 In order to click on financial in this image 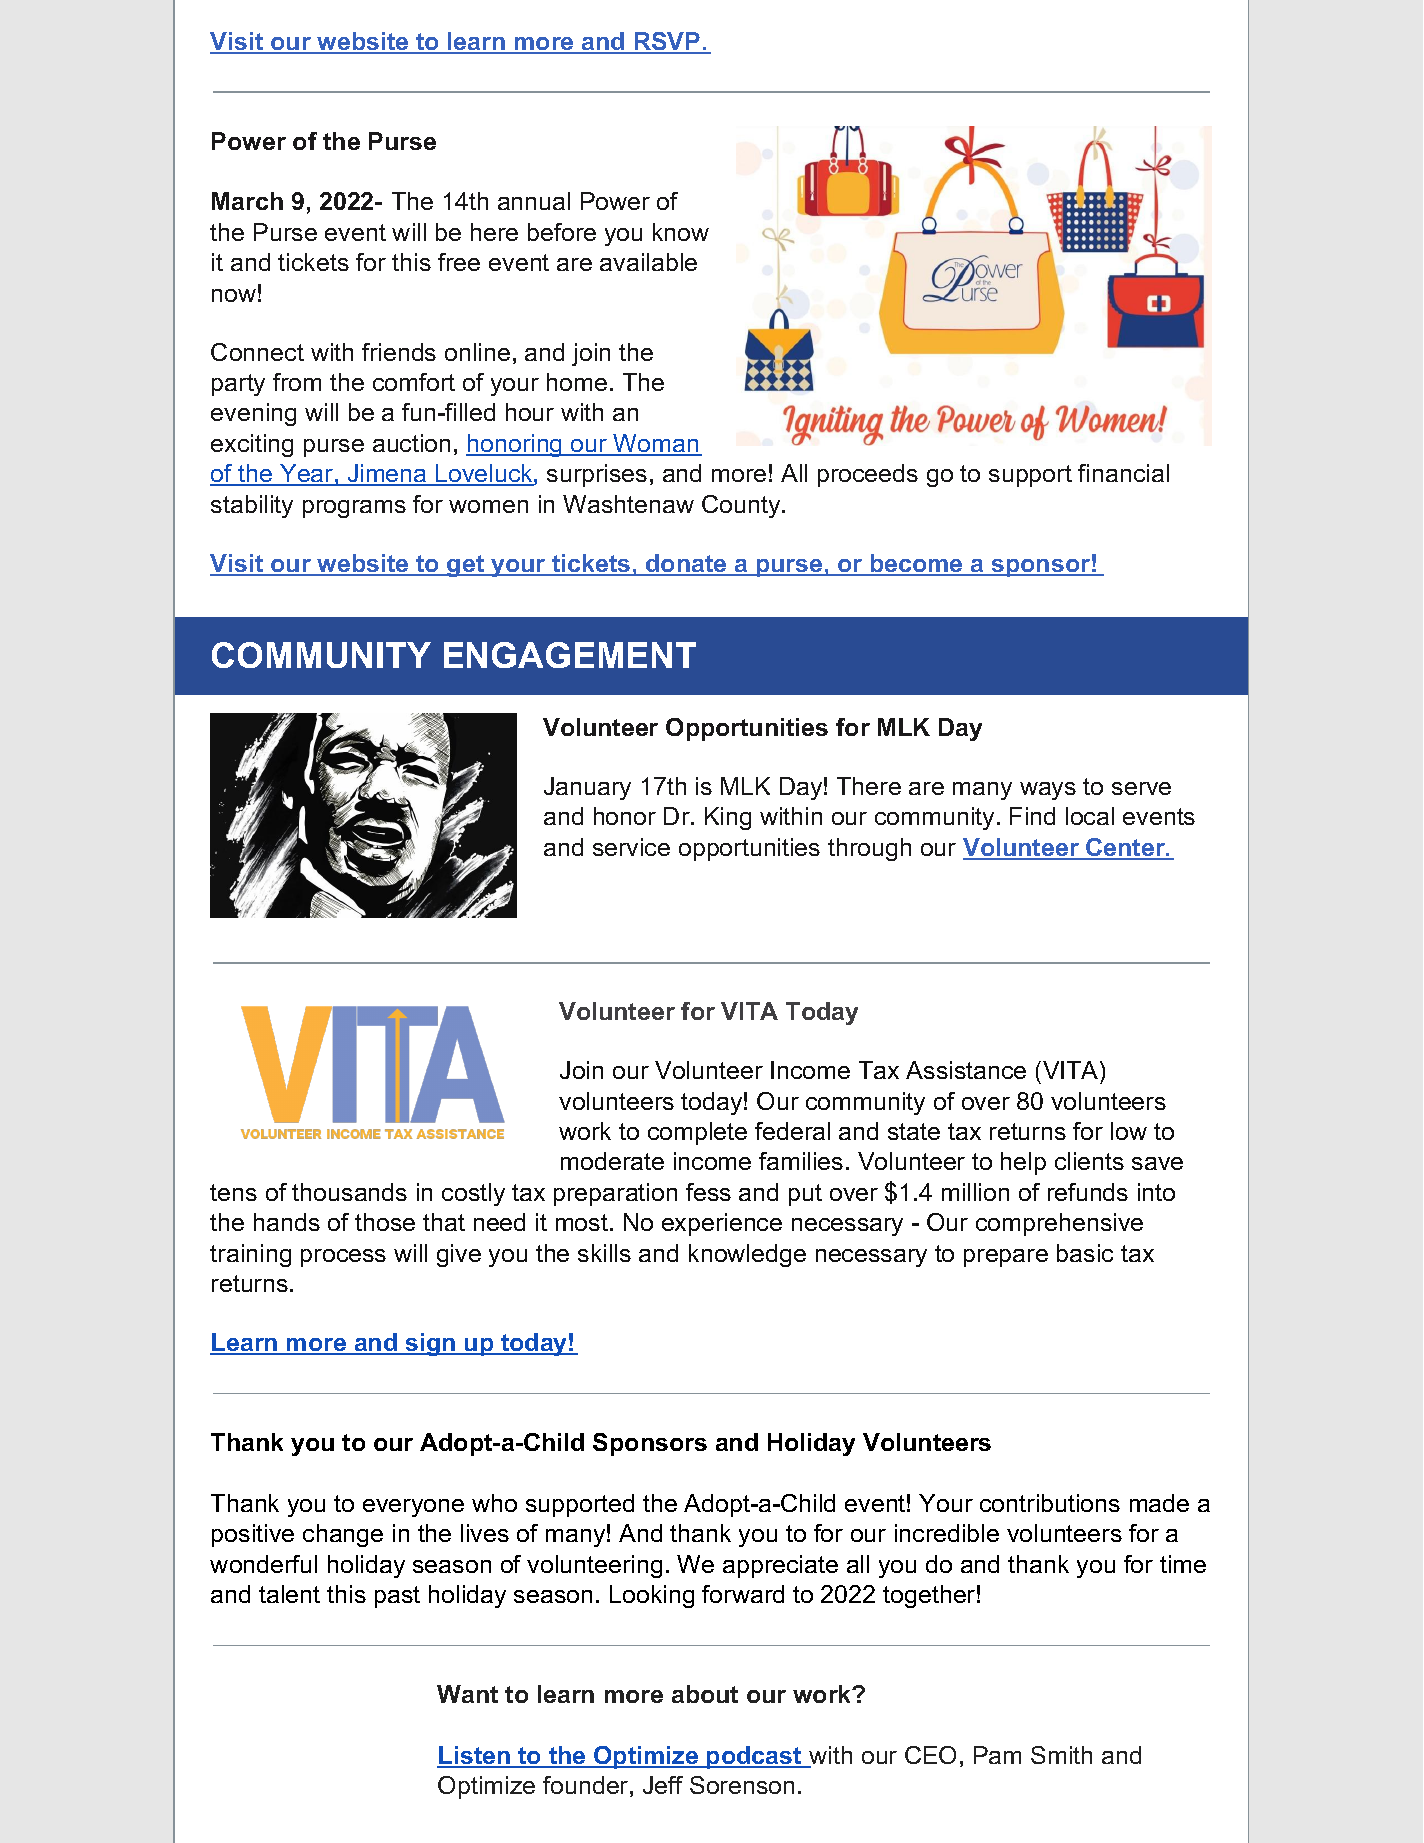, I will do `click(1123, 473)`.
